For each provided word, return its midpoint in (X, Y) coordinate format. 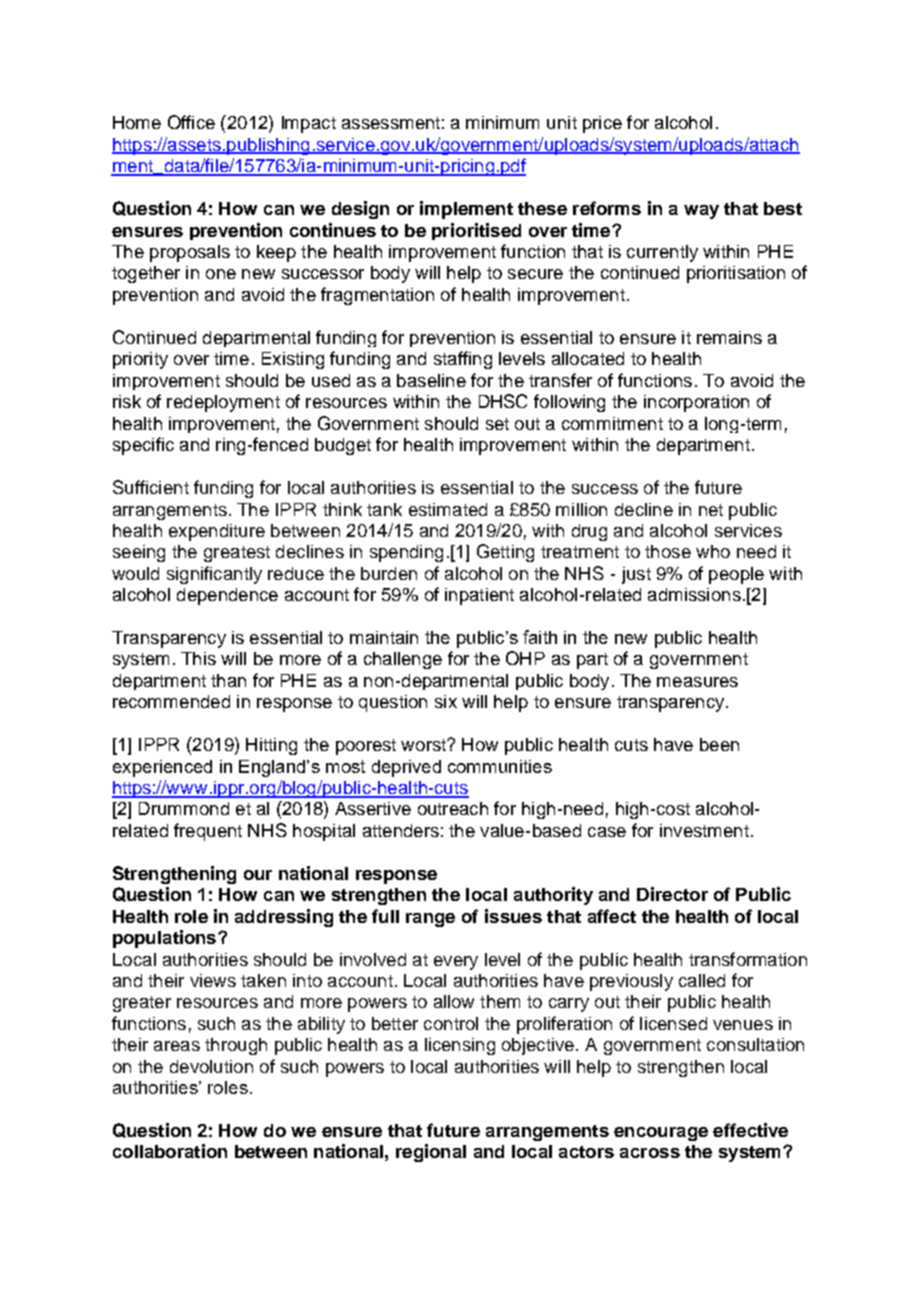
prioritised (476, 231)
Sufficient (151, 487)
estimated (448, 509)
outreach (453, 808)
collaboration (170, 1151)
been (719, 744)
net (711, 510)
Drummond (184, 808)
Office (191, 122)
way (701, 212)
